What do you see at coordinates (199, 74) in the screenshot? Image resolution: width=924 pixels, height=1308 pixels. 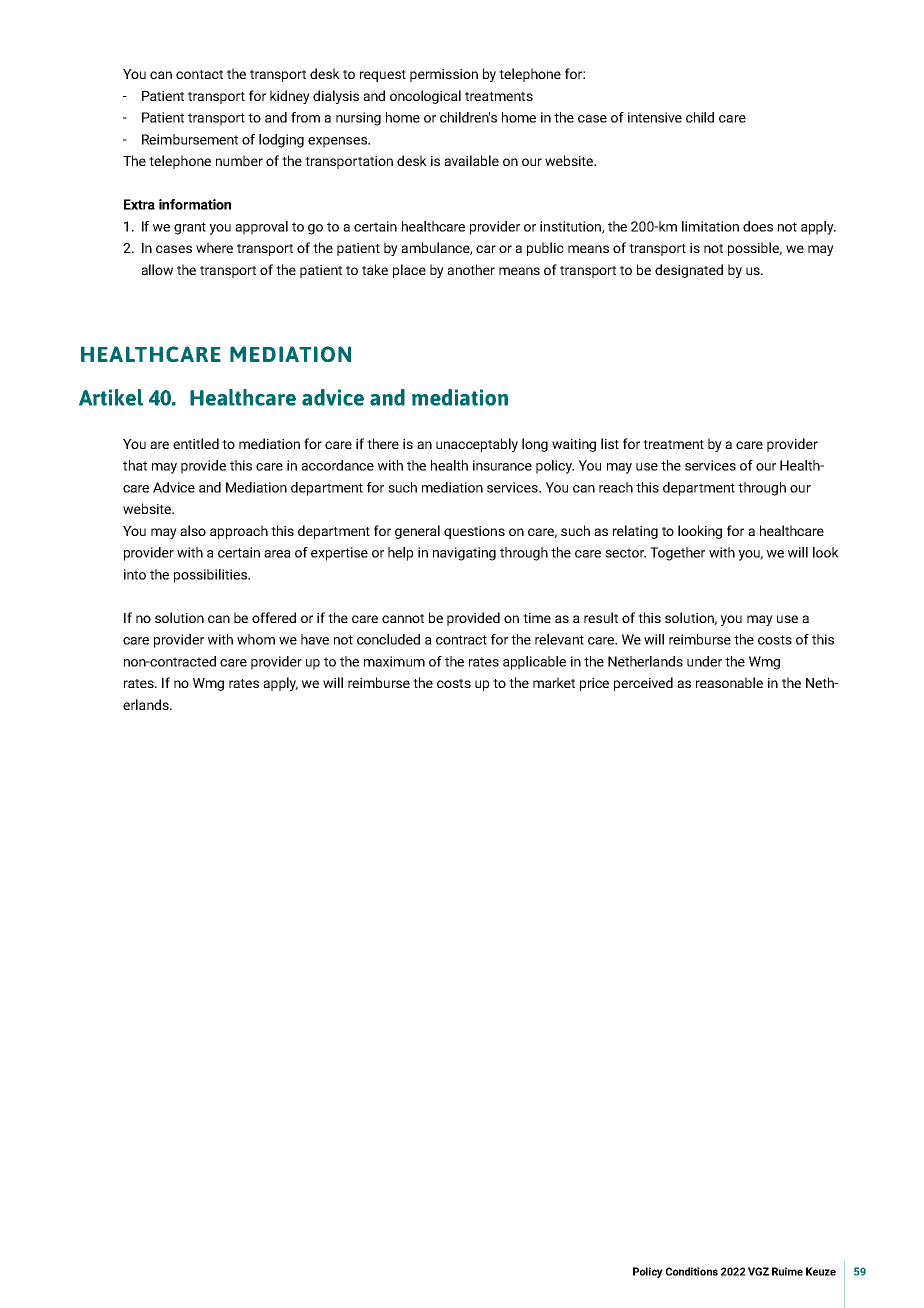 I see `contact` at bounding box center [199, 74].
